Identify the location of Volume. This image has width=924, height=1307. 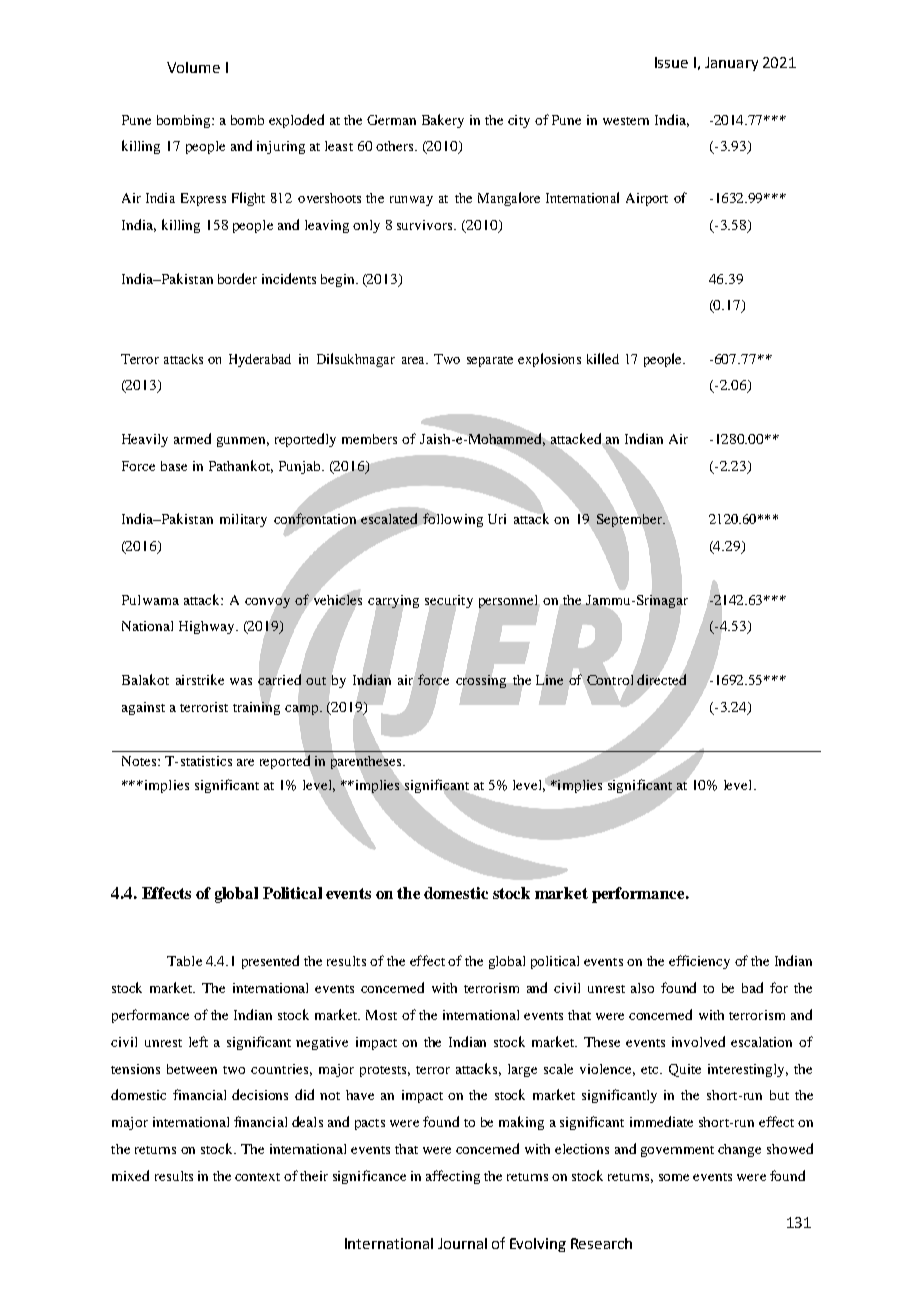
(193, 67).
